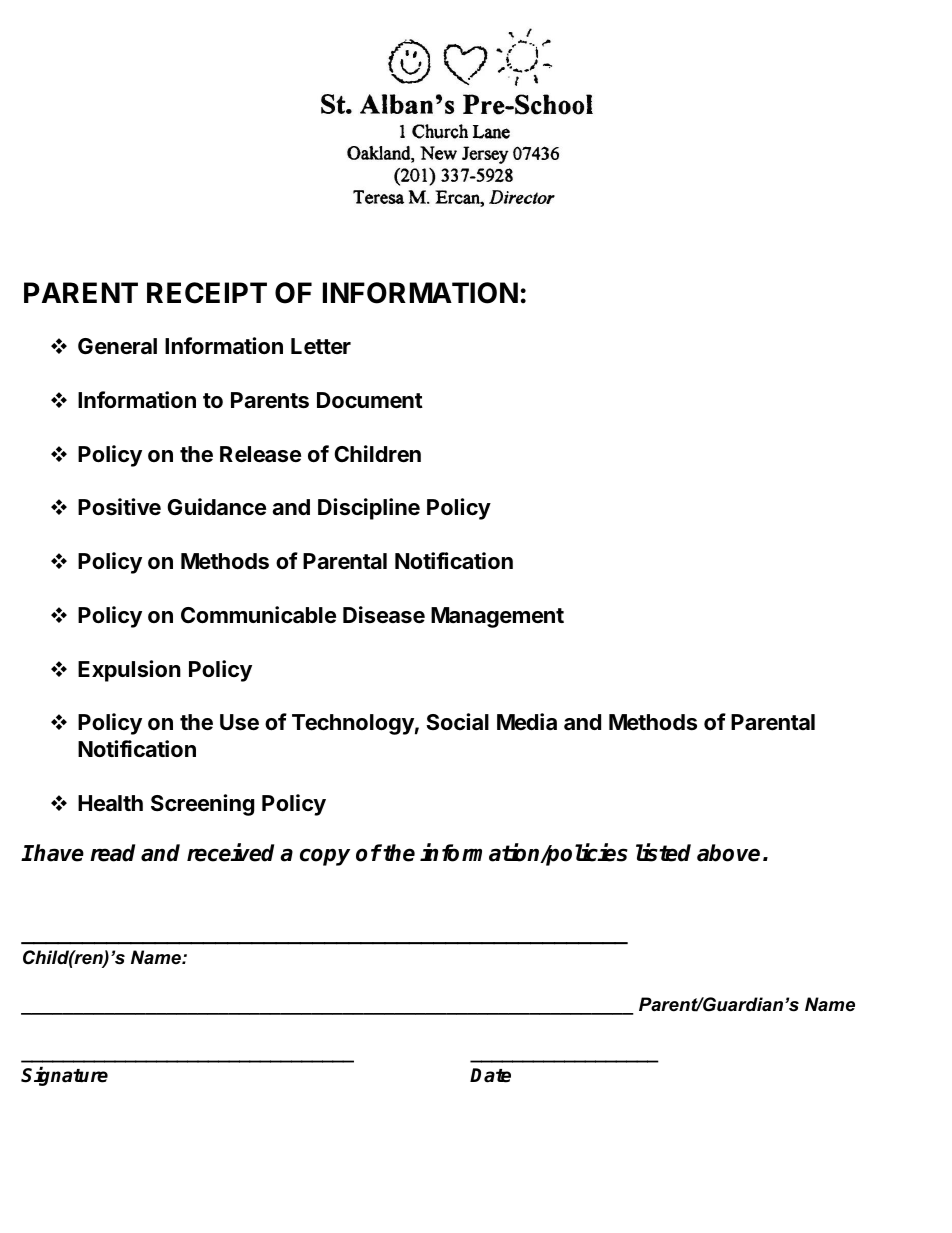 The height and width of the page is (1233, 952). What do you see at coordinates (370, 400) in the page?
I see `Document` at bounding box center [370, 400].
